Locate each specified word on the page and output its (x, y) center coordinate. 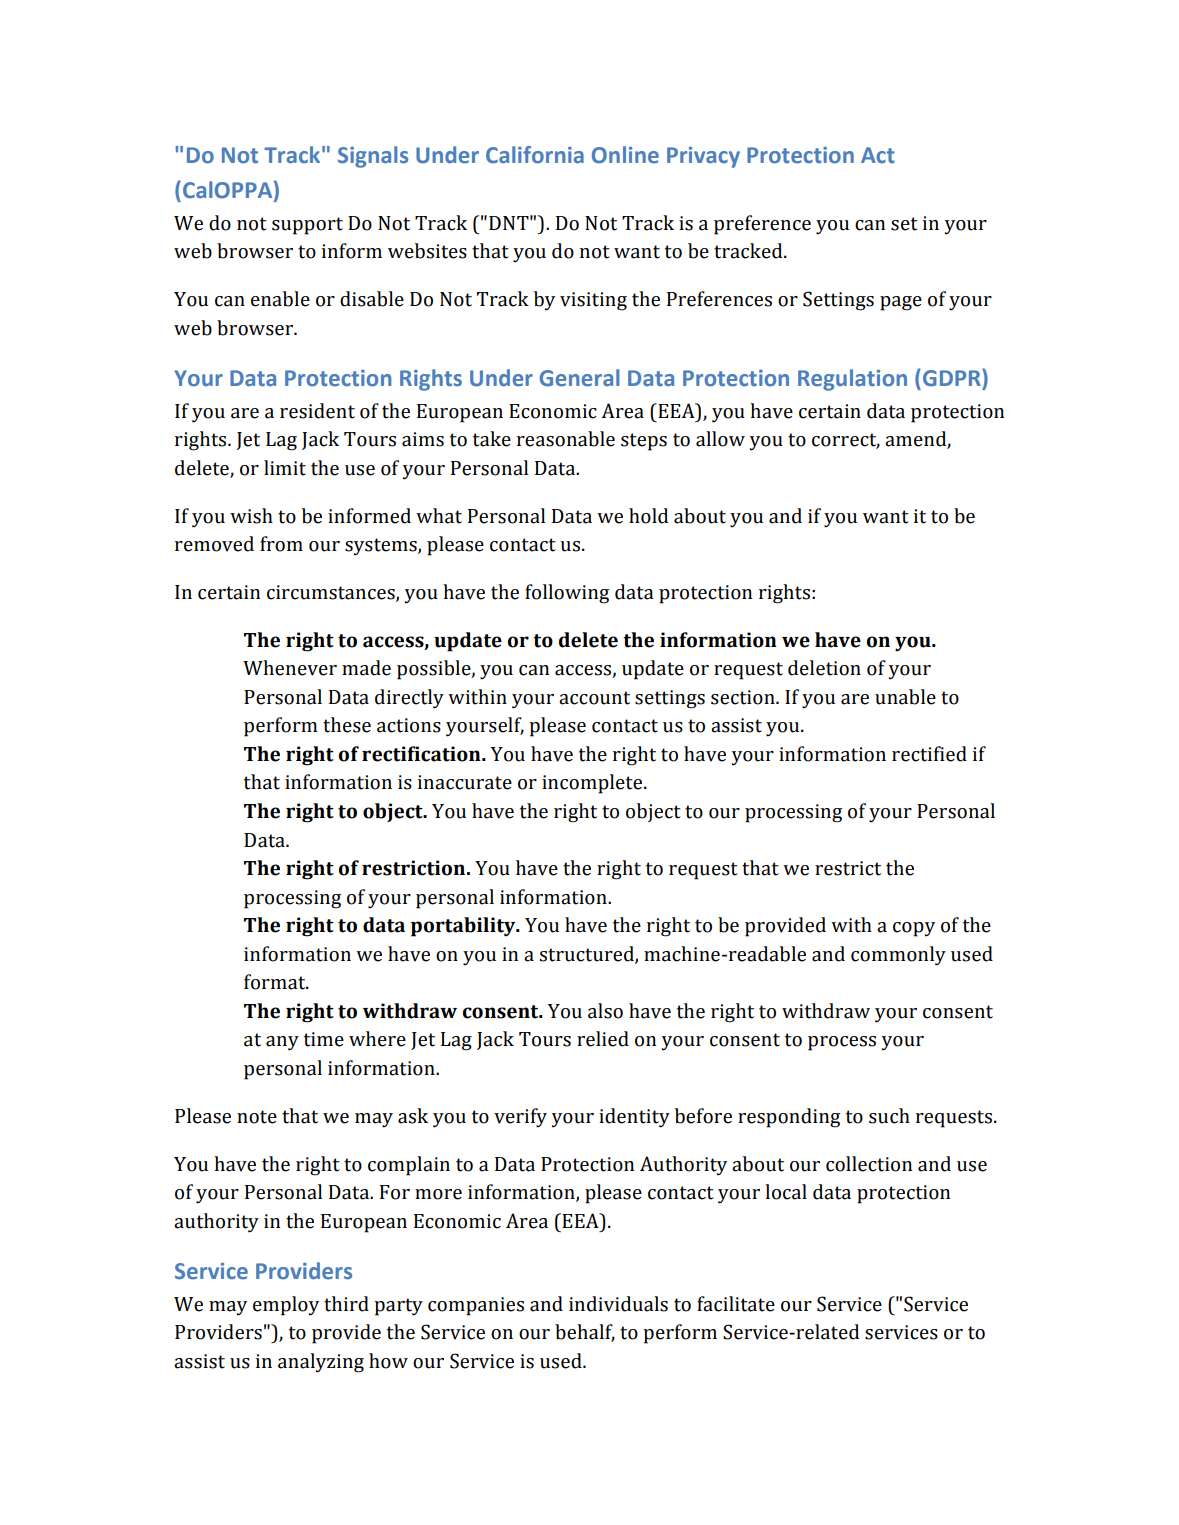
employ (286, 1306)
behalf (585, 1333)
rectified (929, 754)
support (307, 226)
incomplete (593, 784)
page (901, 303)
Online (625, 155)
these (347, 725)
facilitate (736, 1304)
